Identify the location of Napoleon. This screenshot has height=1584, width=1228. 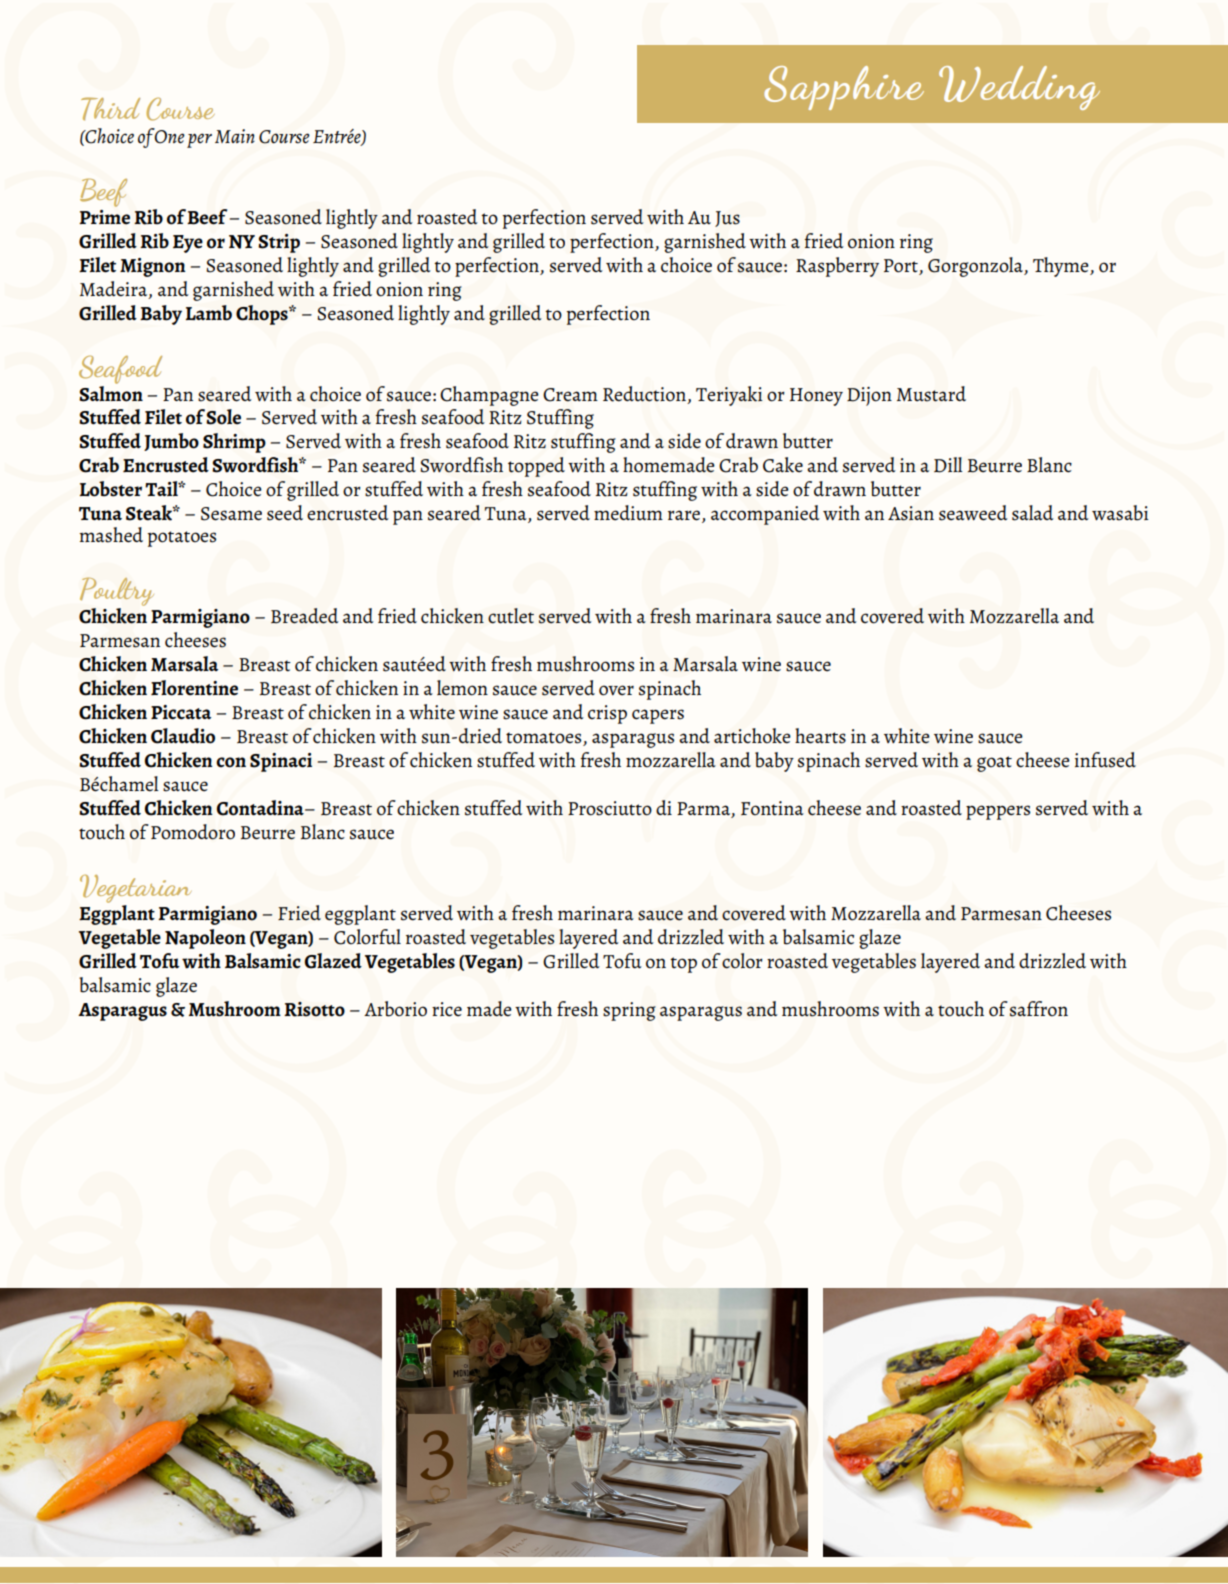
(205, 939).
